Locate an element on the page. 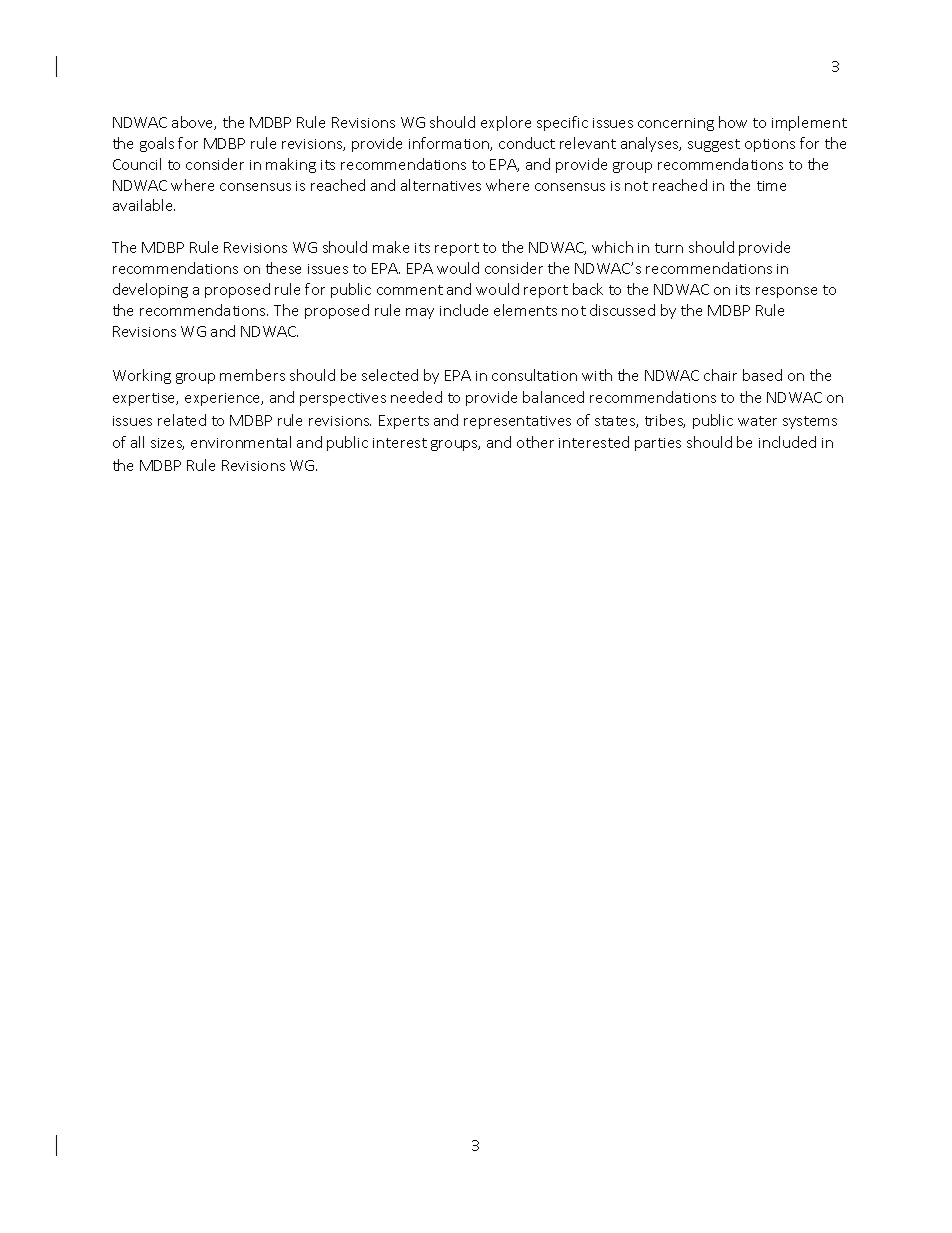 Image resolution: width=952 pixels, height=1233 pixels. environmental is located at coordinates (241, 442).
